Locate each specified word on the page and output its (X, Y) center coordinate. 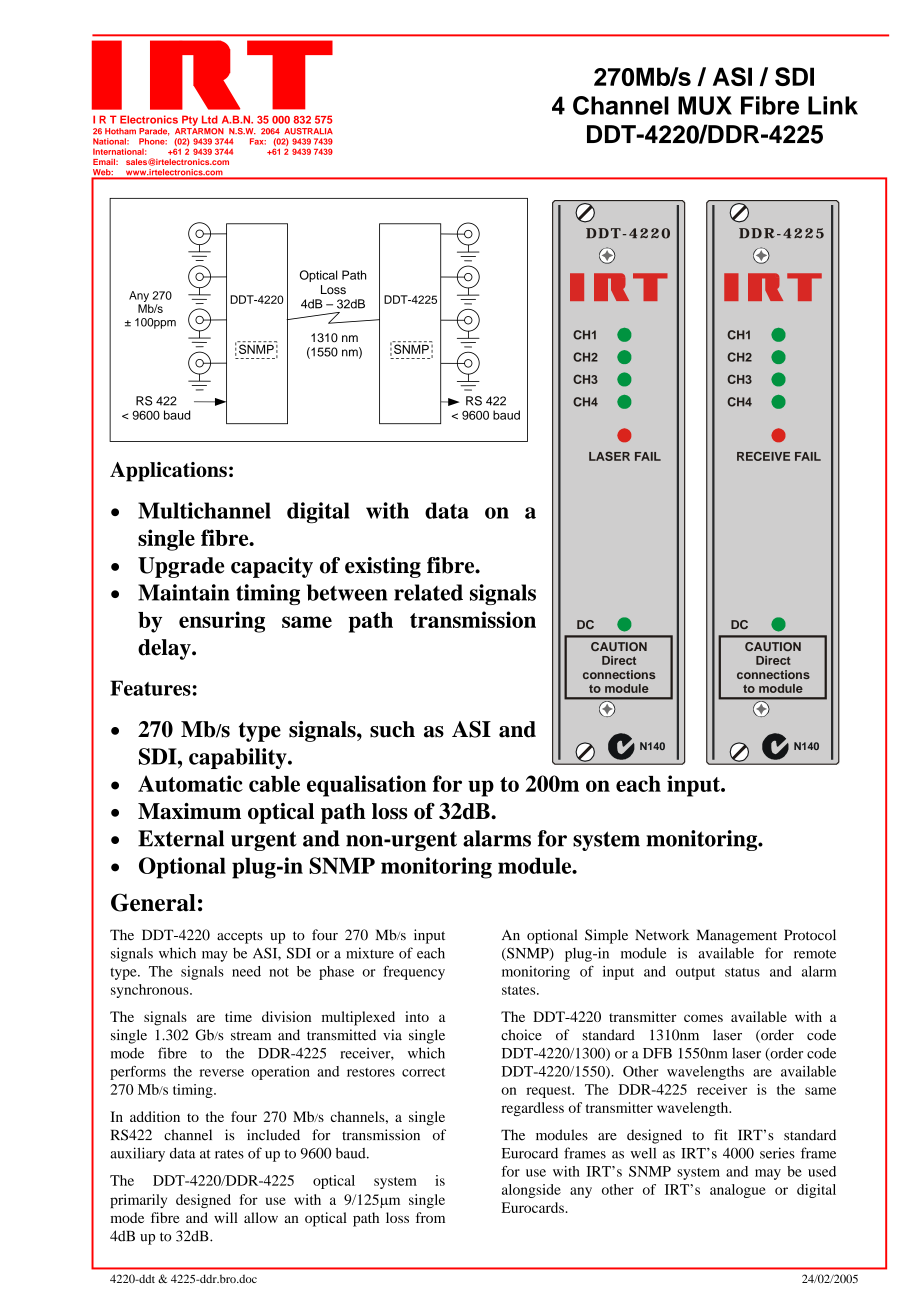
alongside (531, 1191)
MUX (705, 105)
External (181, 838)
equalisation (367, 786)
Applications (168, 472)
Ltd (210, 119)
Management (737, 936)
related (428, 592)
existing (383, 567)
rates (229, 1154)
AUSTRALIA (308, 131)
